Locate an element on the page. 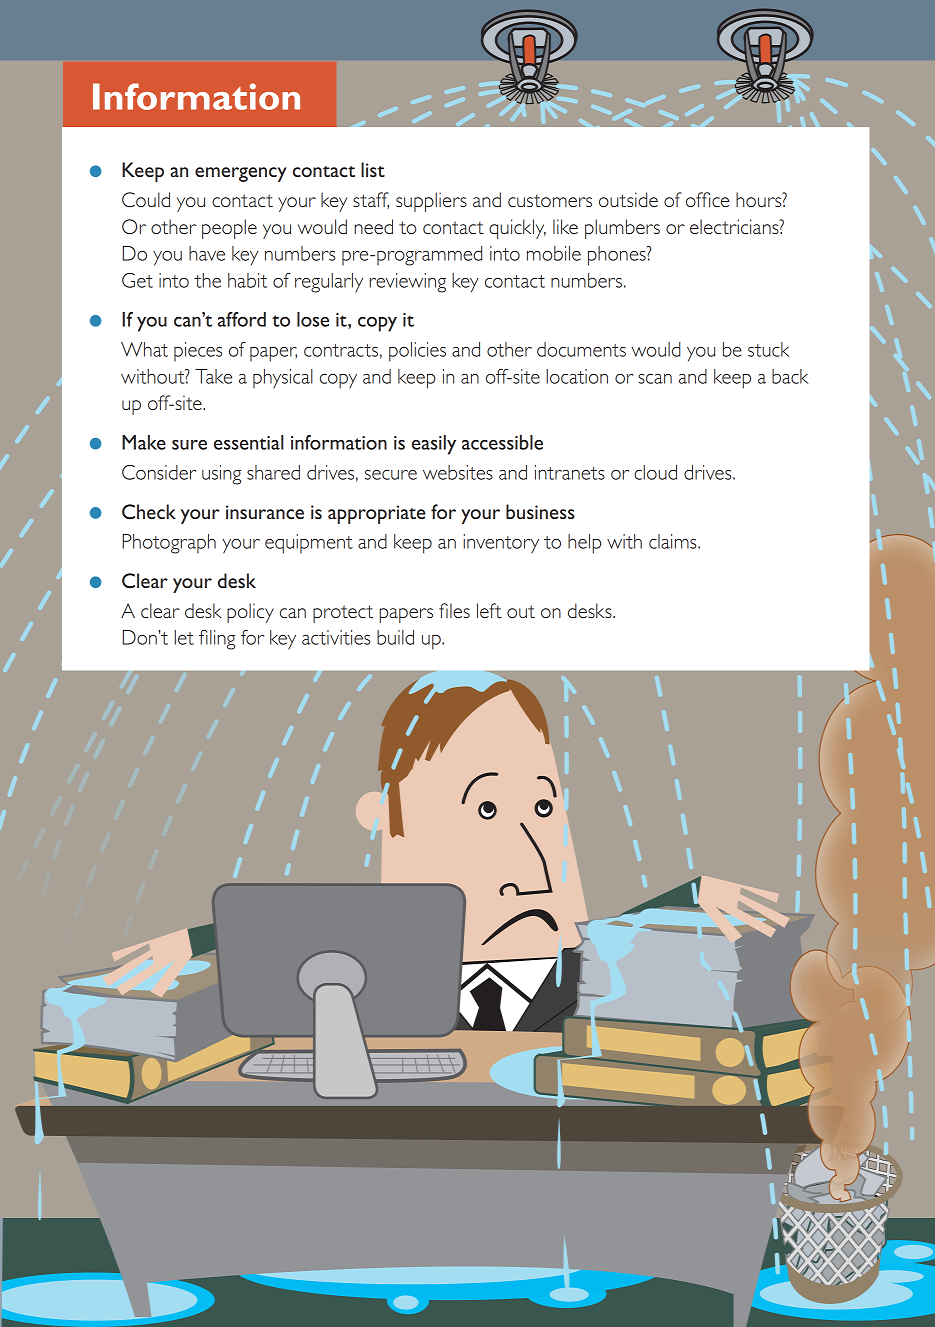  office is located at coordinates (707, 199).
